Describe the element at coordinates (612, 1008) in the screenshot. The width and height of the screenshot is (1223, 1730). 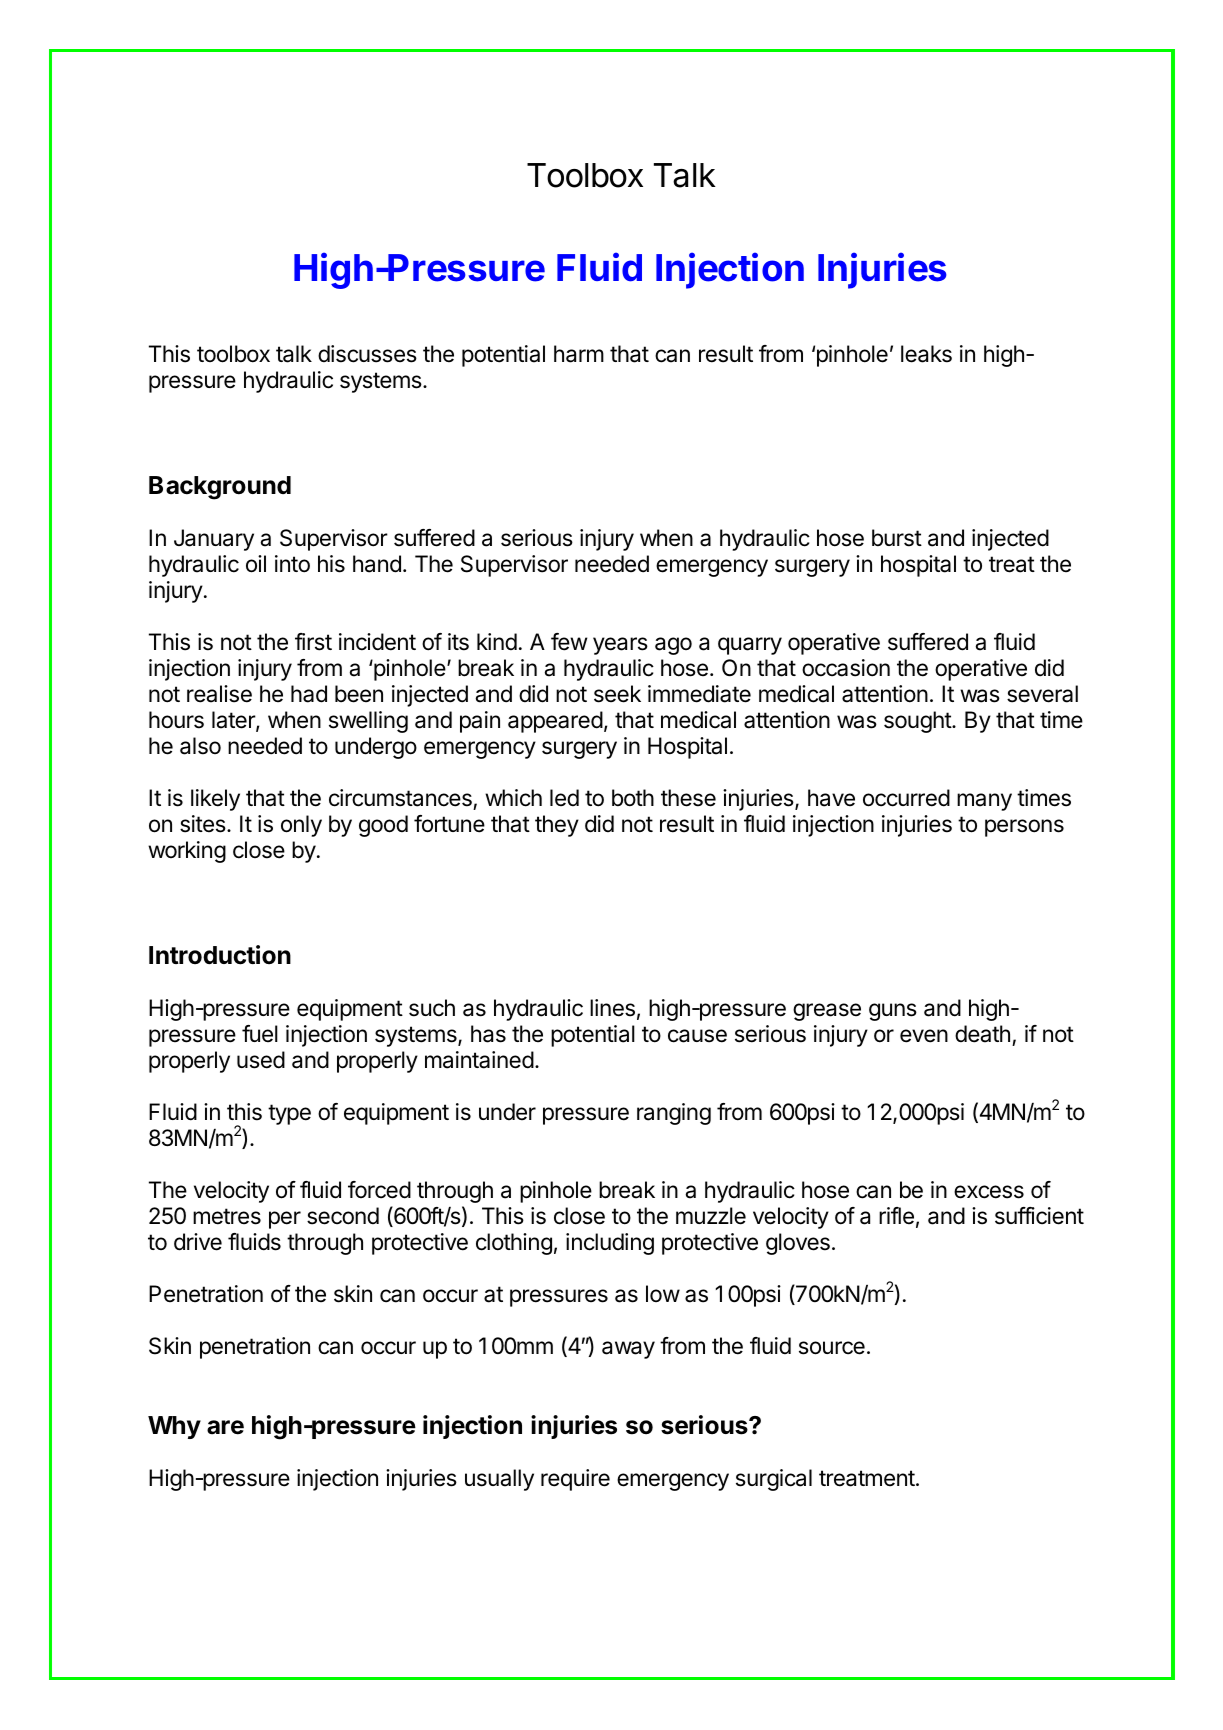
I see `lines` at that location.
